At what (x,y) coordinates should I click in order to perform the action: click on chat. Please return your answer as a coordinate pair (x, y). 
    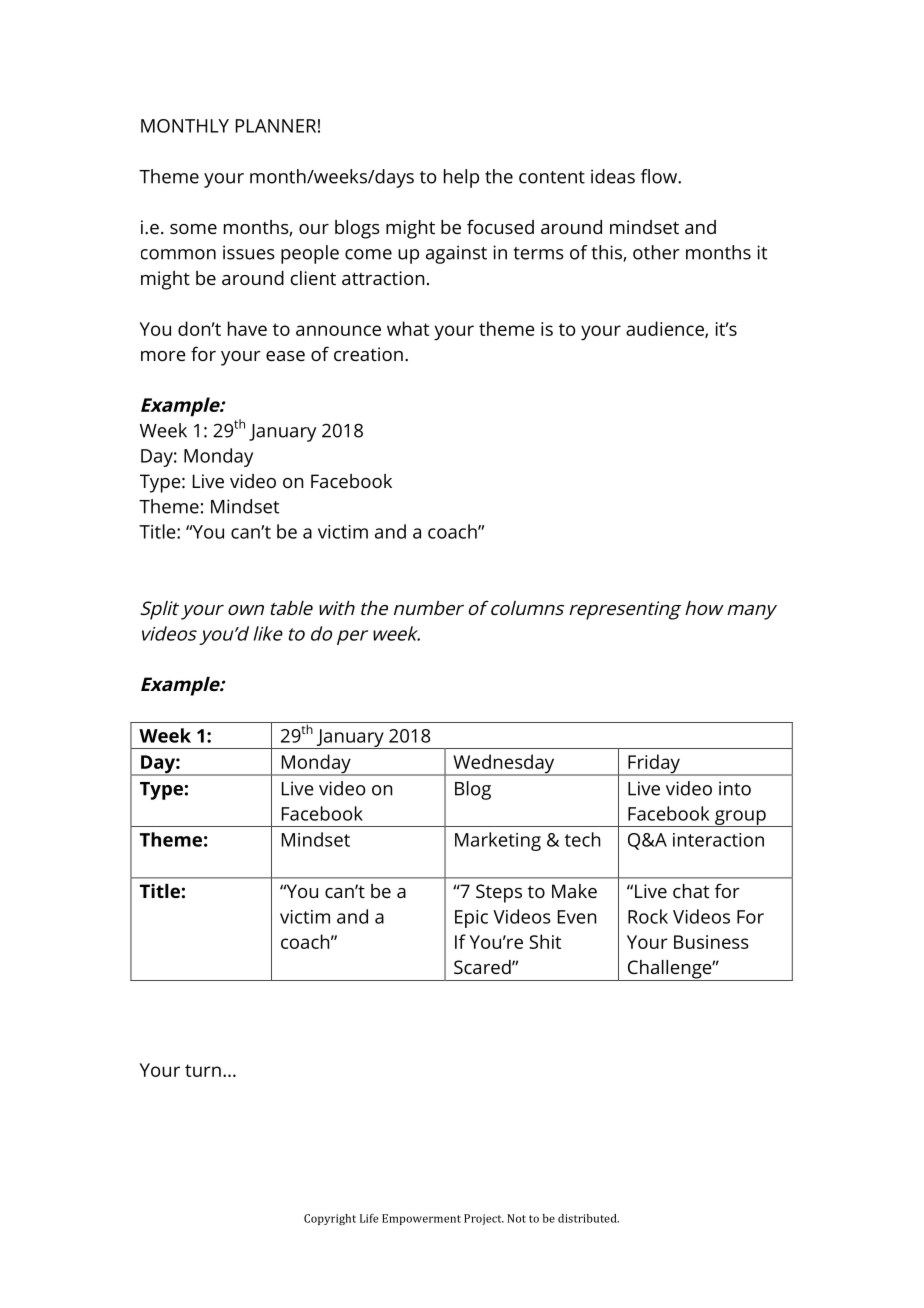
    Looking at the image, I should click on (691, 891).
